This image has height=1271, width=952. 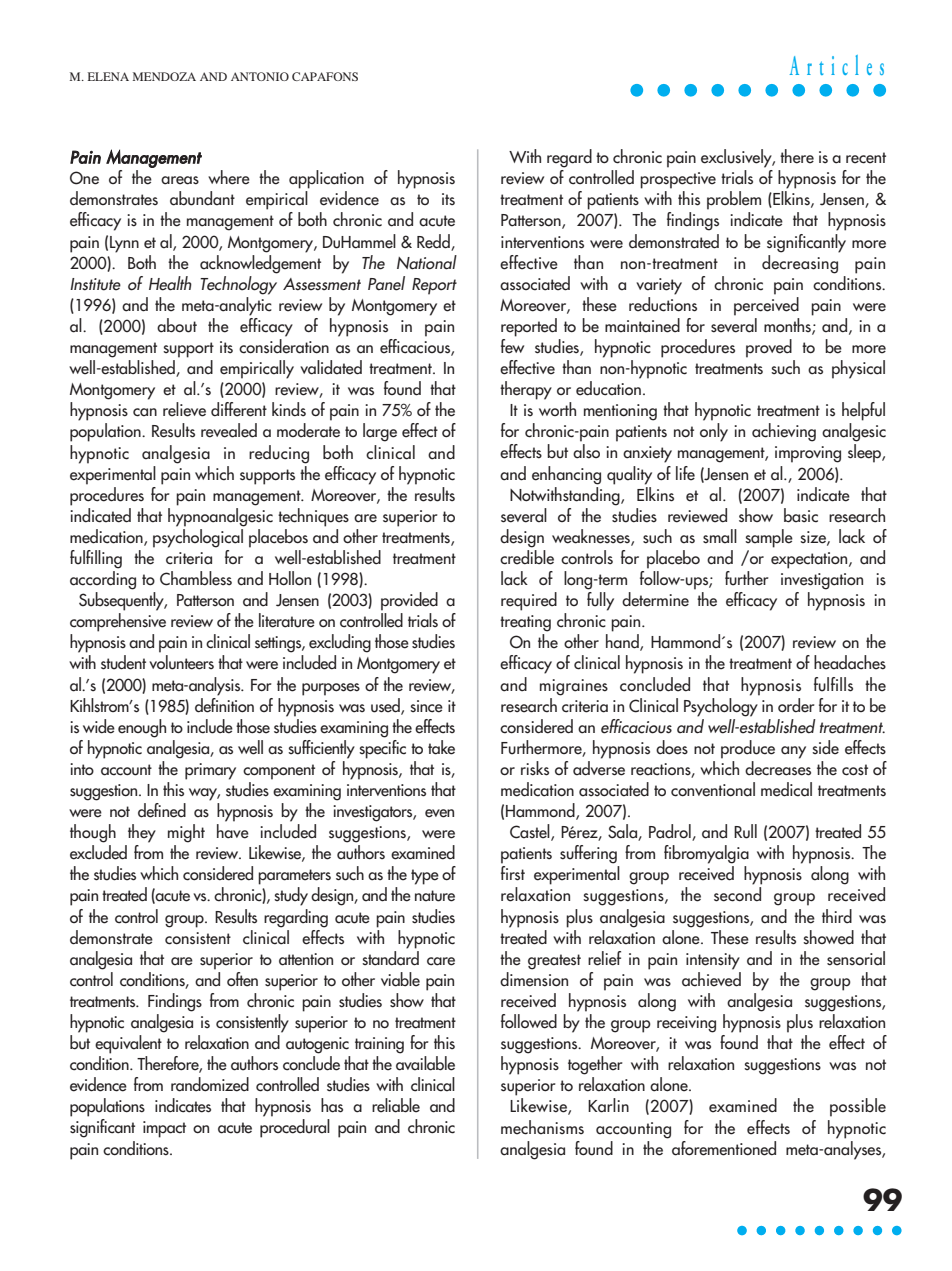 What do you see at coordinates (118, 622) in the image?
I see `comprehensive` at bounding box center [118, 622].
